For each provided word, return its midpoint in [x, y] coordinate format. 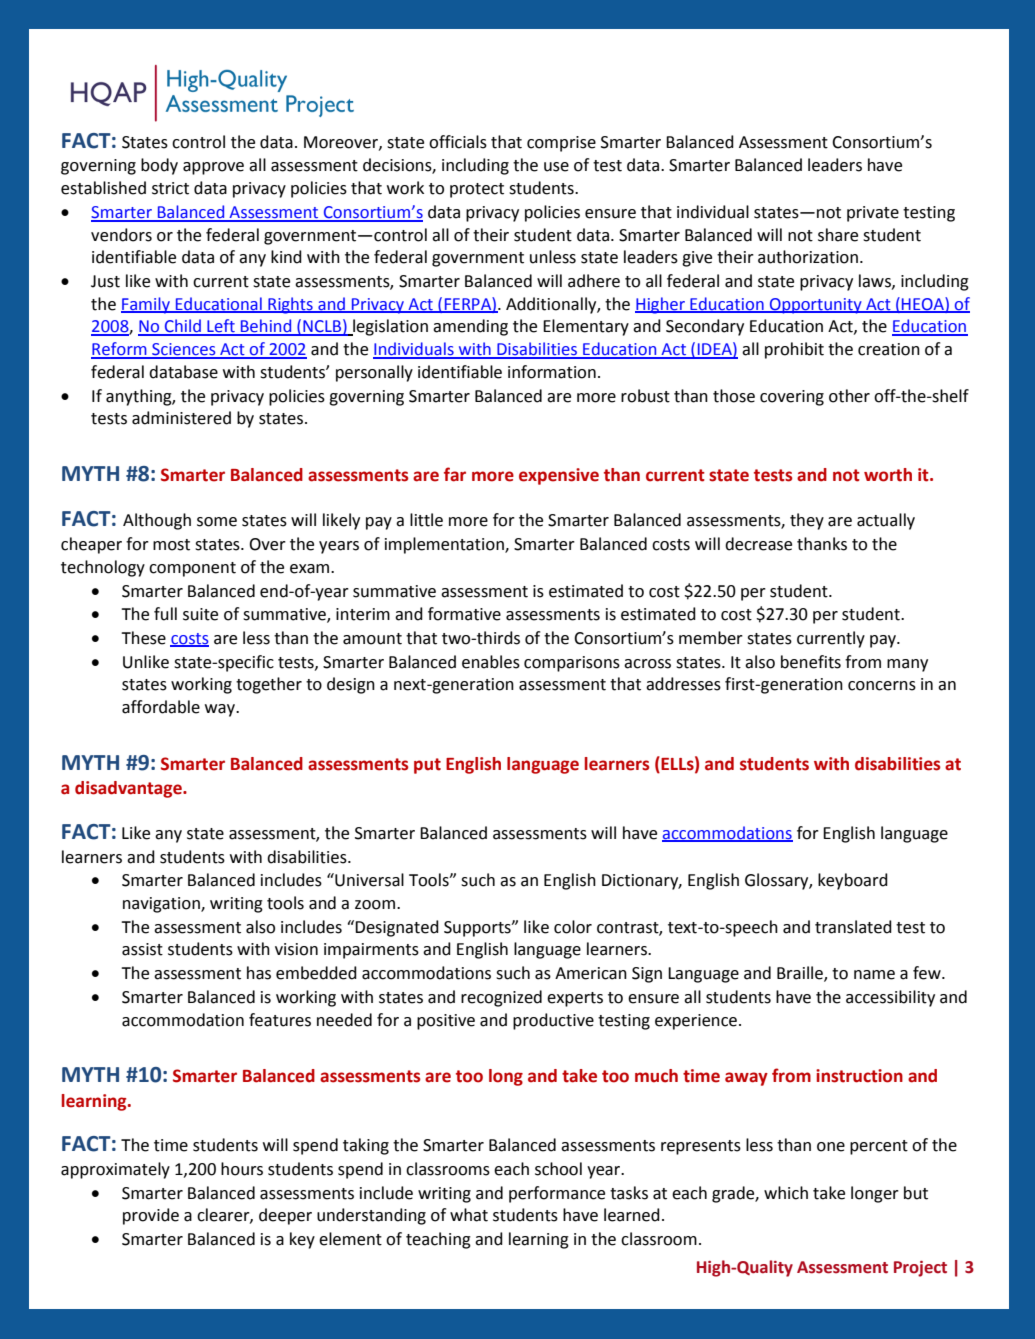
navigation [162, 905]
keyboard [853, 881]
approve [213, 168]
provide [151, 1216]
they [807, 521]
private [873, 214]
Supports [478, 929]
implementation [445, 545]
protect [477, 190]
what [469, 1215]
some [217, 522]
